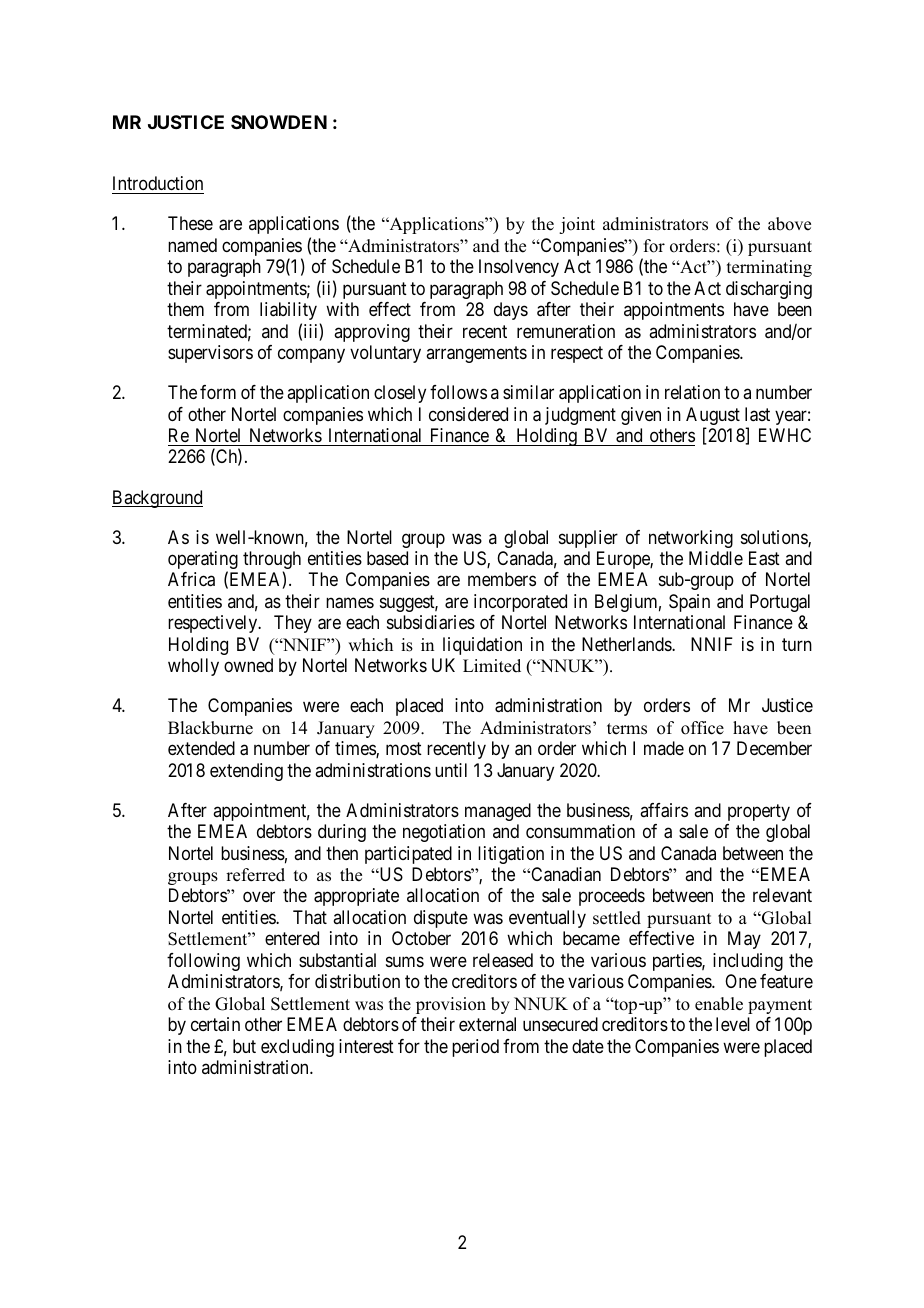  Describe the element at coordinates (692, 392) in the page. I see `relation` at that location.
